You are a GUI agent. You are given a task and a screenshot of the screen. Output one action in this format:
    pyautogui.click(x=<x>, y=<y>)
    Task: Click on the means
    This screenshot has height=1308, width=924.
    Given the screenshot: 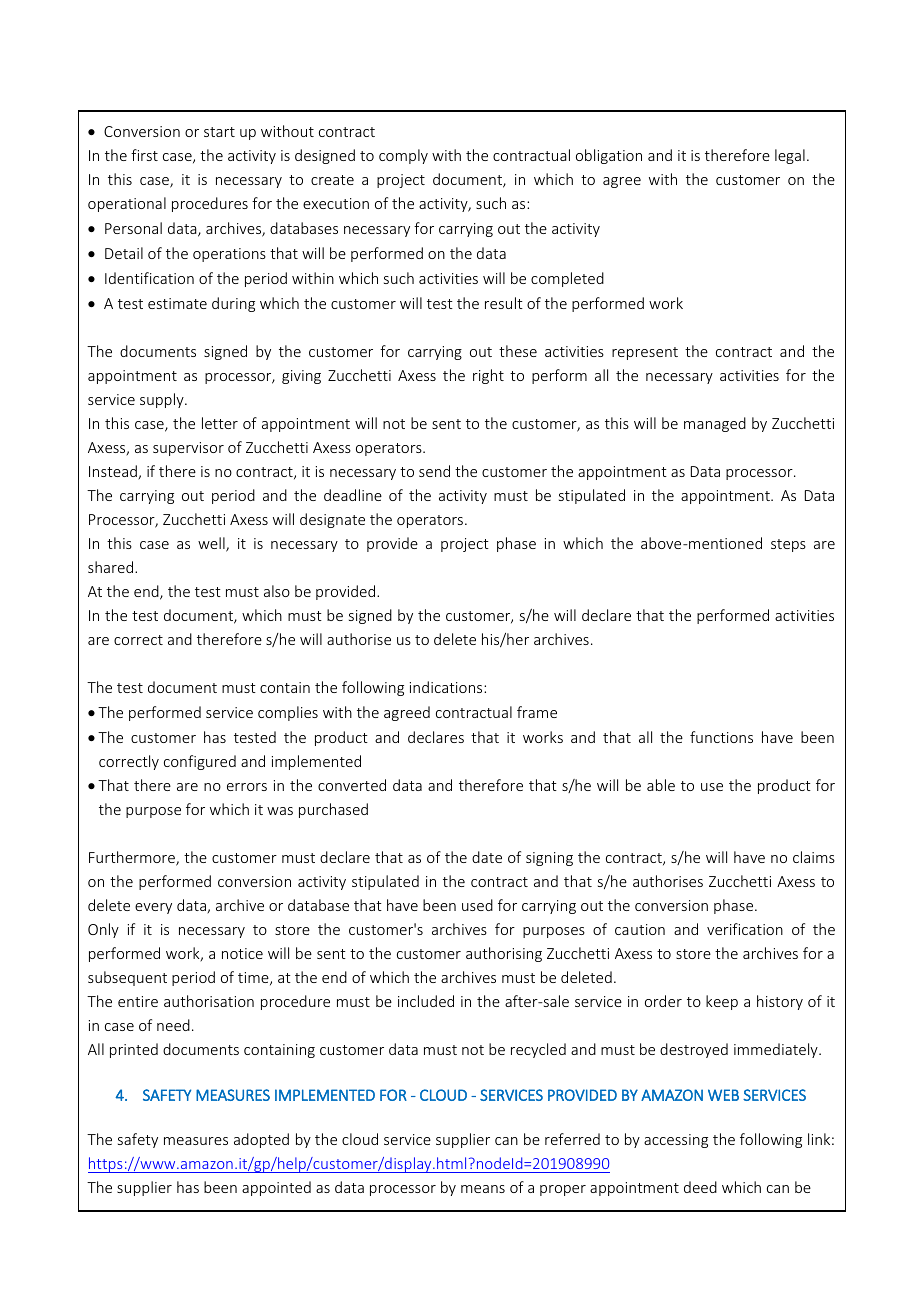 What is the action you would take?
    pyautogui.click(x=483, y=1189)
